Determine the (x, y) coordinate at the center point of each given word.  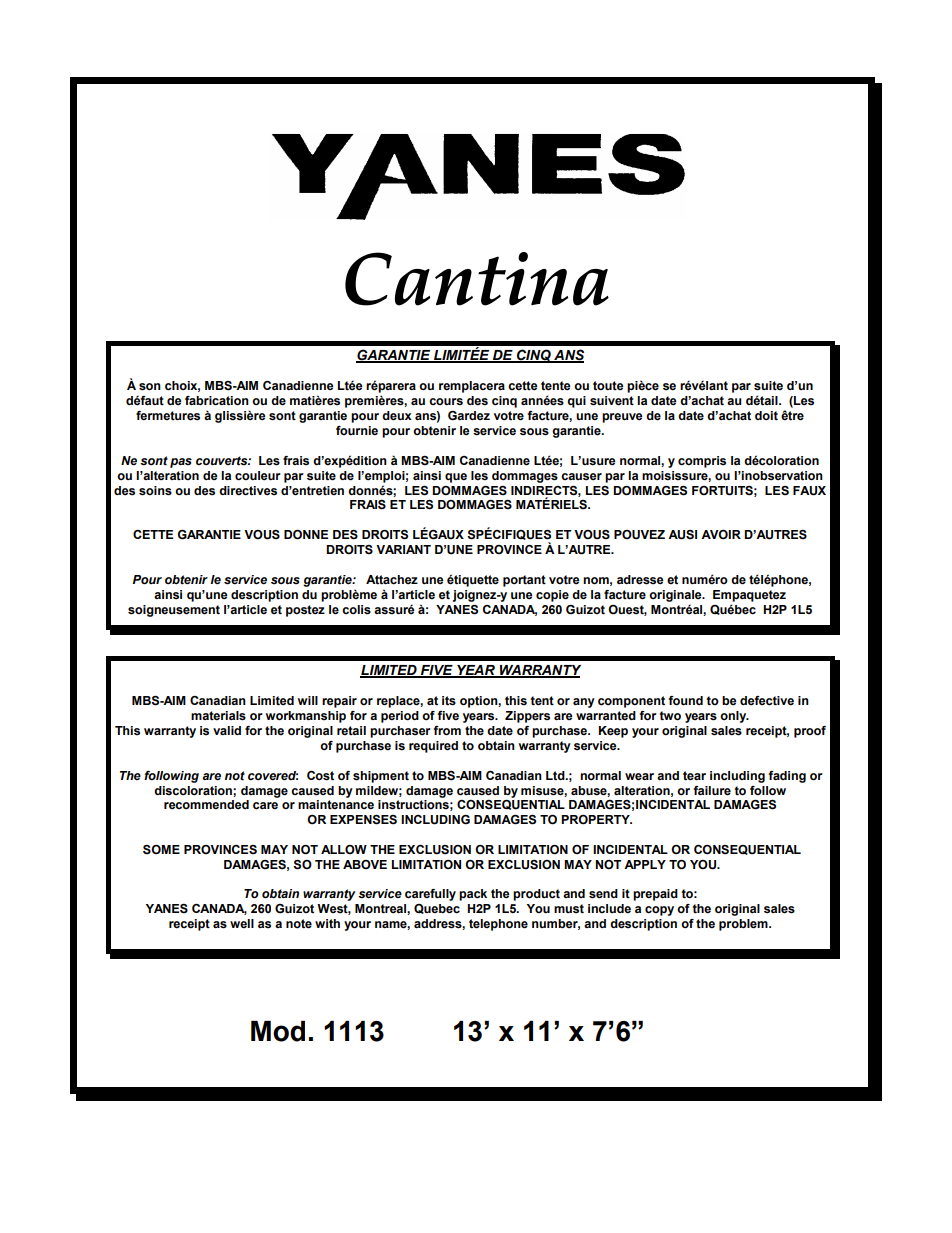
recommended (206, 804)
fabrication (217, 401)
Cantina (477, 279)
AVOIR (721, 535)
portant (524, 581)
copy (659, 911)
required (433, 747)
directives (248, 491)
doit (766, 416)
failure (712, 791)
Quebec (437, 909)
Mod (278, 1031)
